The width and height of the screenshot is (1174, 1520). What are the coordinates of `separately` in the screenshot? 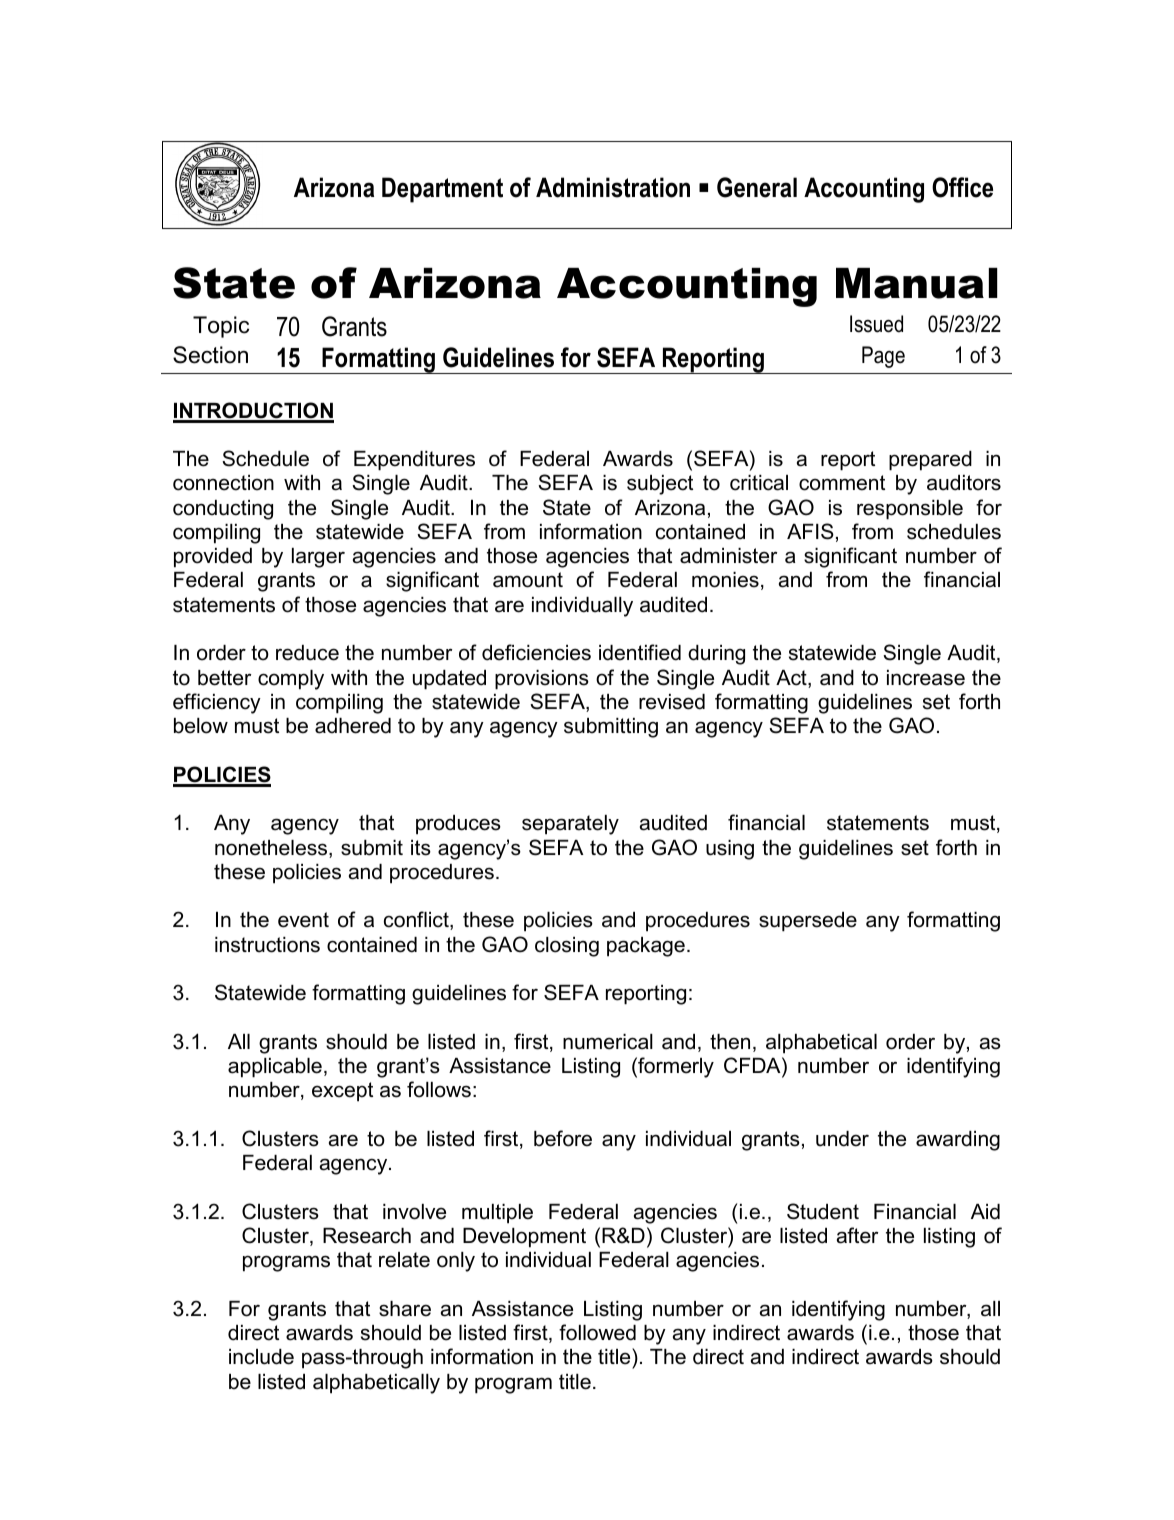 It's located at (570, 825).
